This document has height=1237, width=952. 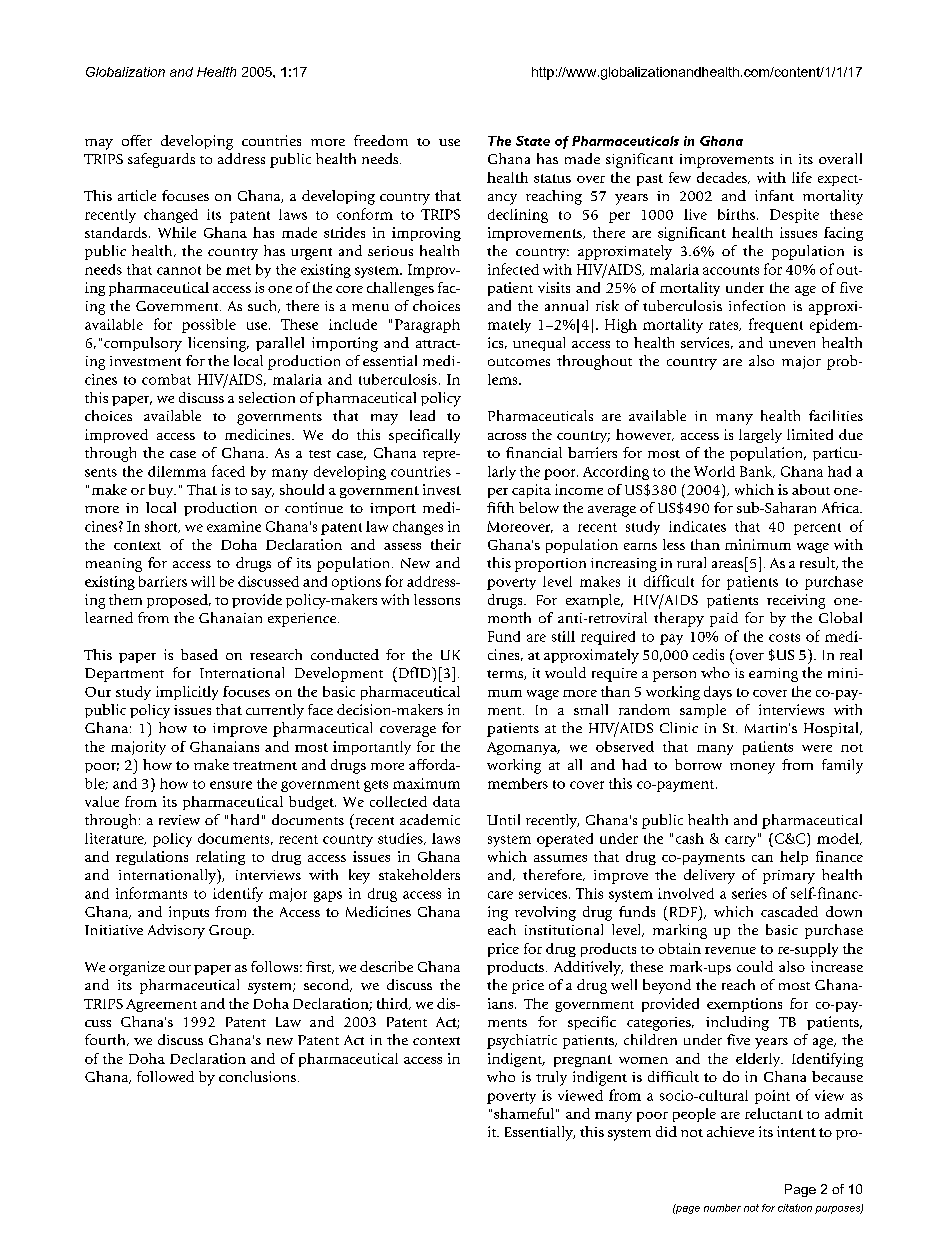 What do you see at coordinates (757, 472) in the document?
I see `Bank` at bounding box center [757, 472].
